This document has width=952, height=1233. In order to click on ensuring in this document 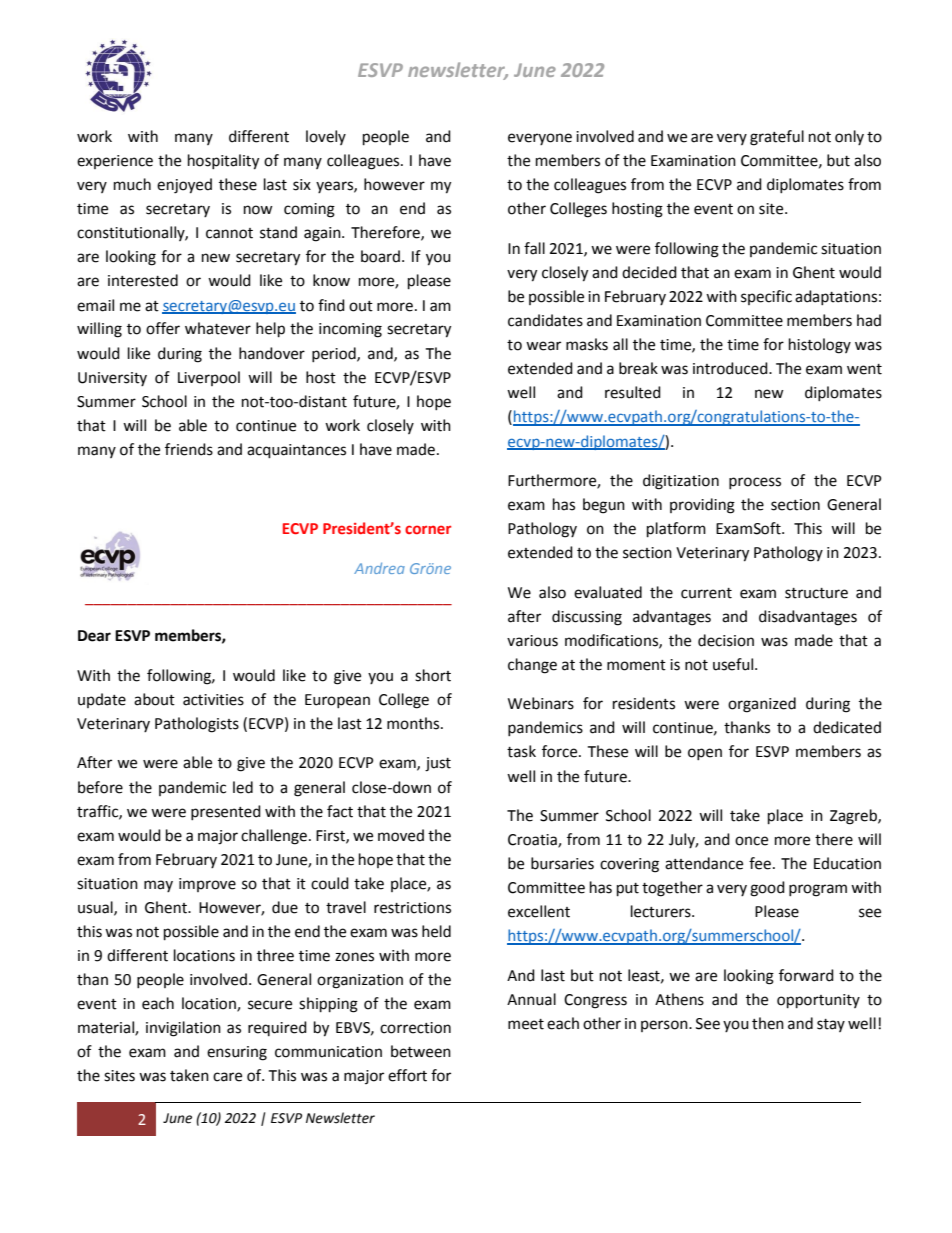, I will do `click(237, 1053)`.
